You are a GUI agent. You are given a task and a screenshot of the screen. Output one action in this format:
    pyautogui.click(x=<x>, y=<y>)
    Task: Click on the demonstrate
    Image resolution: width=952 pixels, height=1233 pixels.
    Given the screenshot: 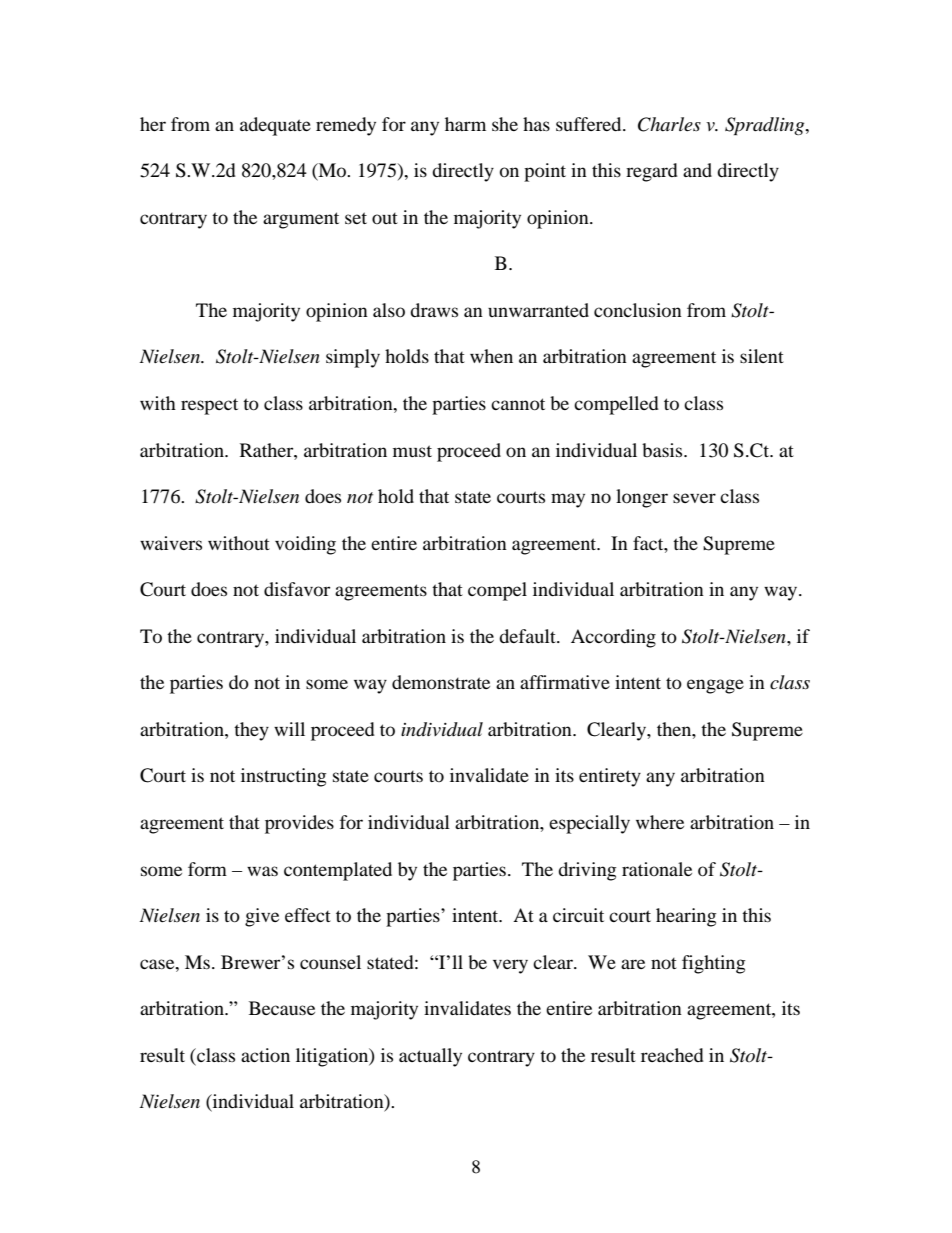 What is the action you would take?
    pyautogui.click(x=441, y=682)
